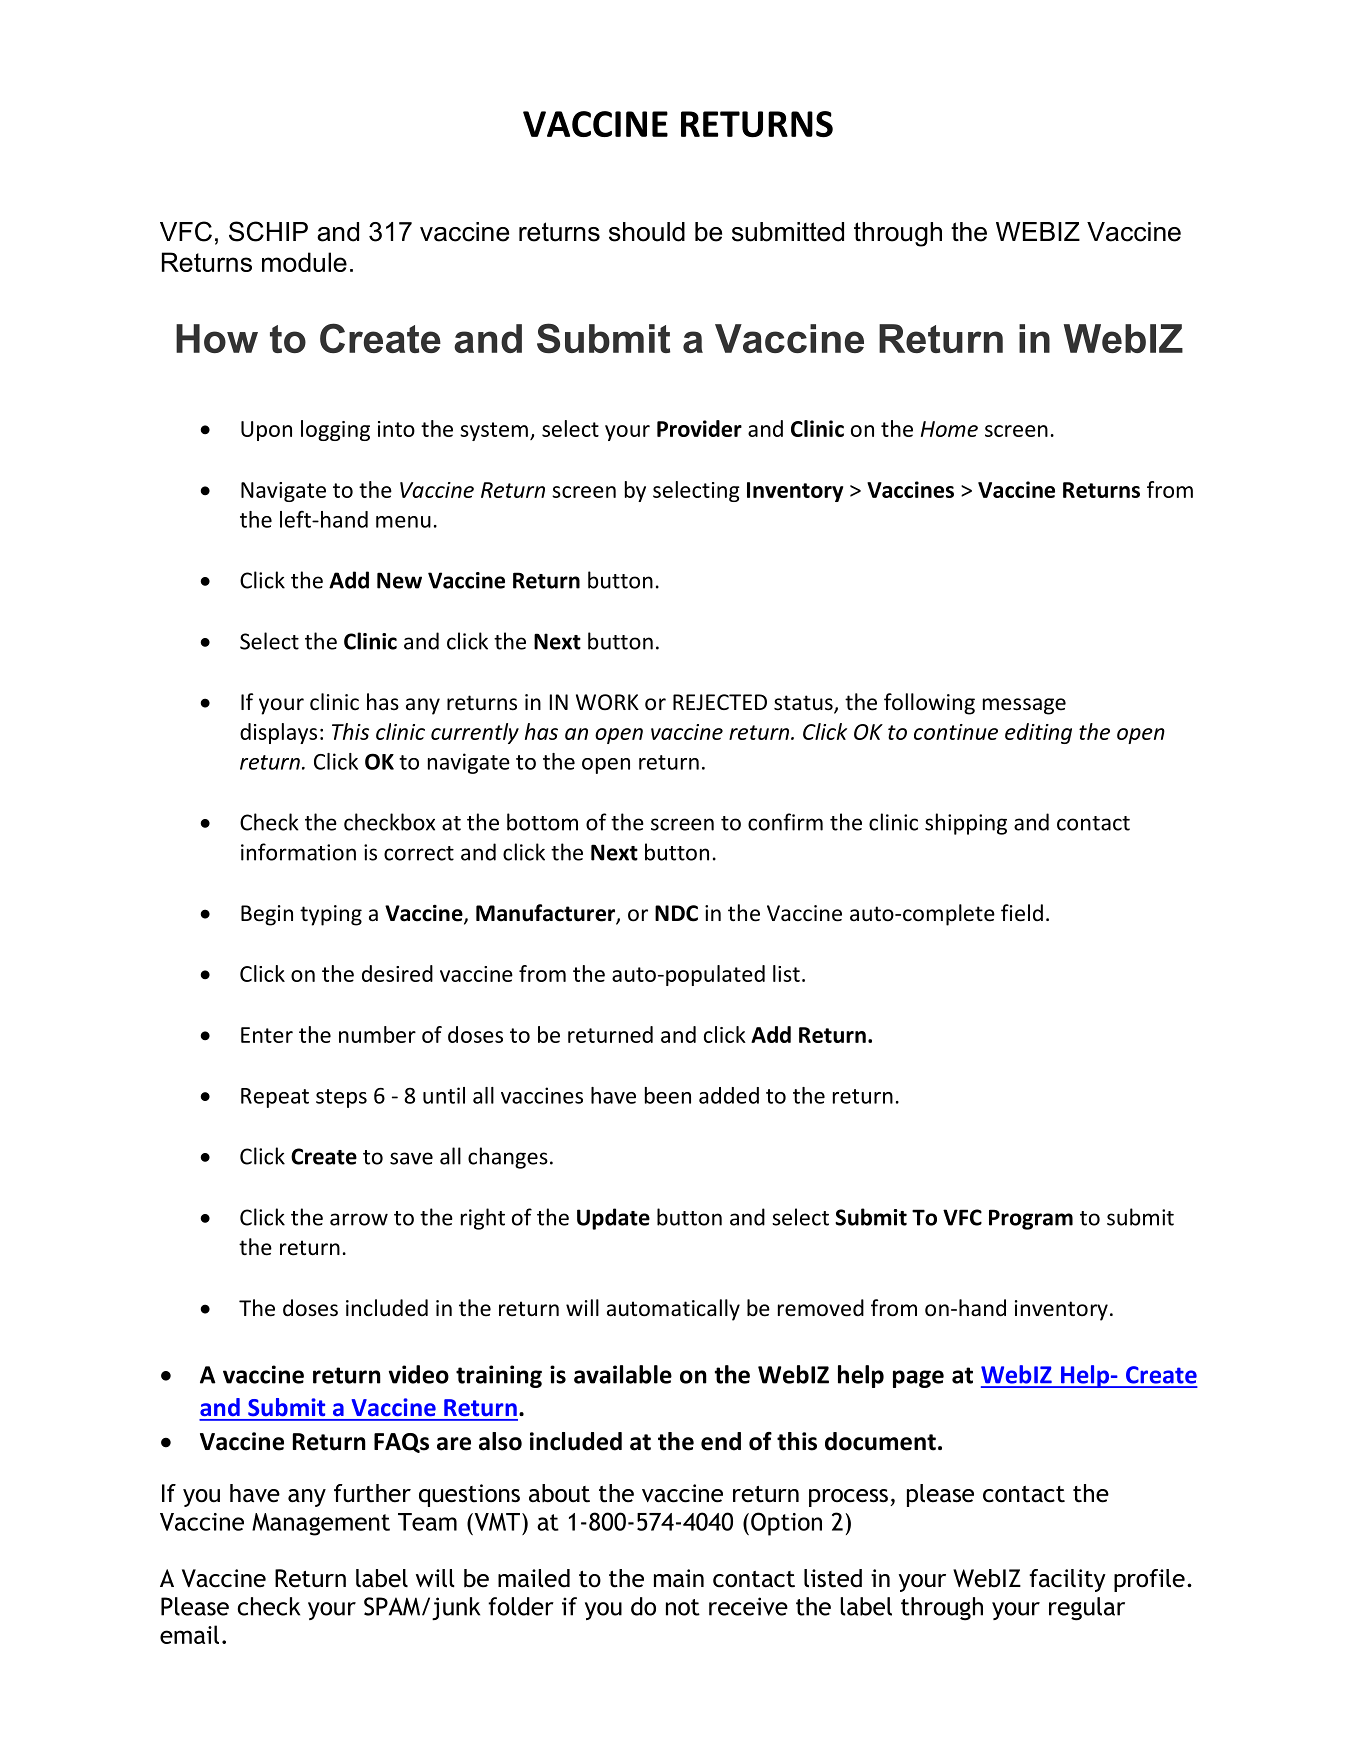 The height and width of the screenshot is (1756, 1357). Describe the element at coordinates (304, 262) in the screenshot. I see `module` at that location.
